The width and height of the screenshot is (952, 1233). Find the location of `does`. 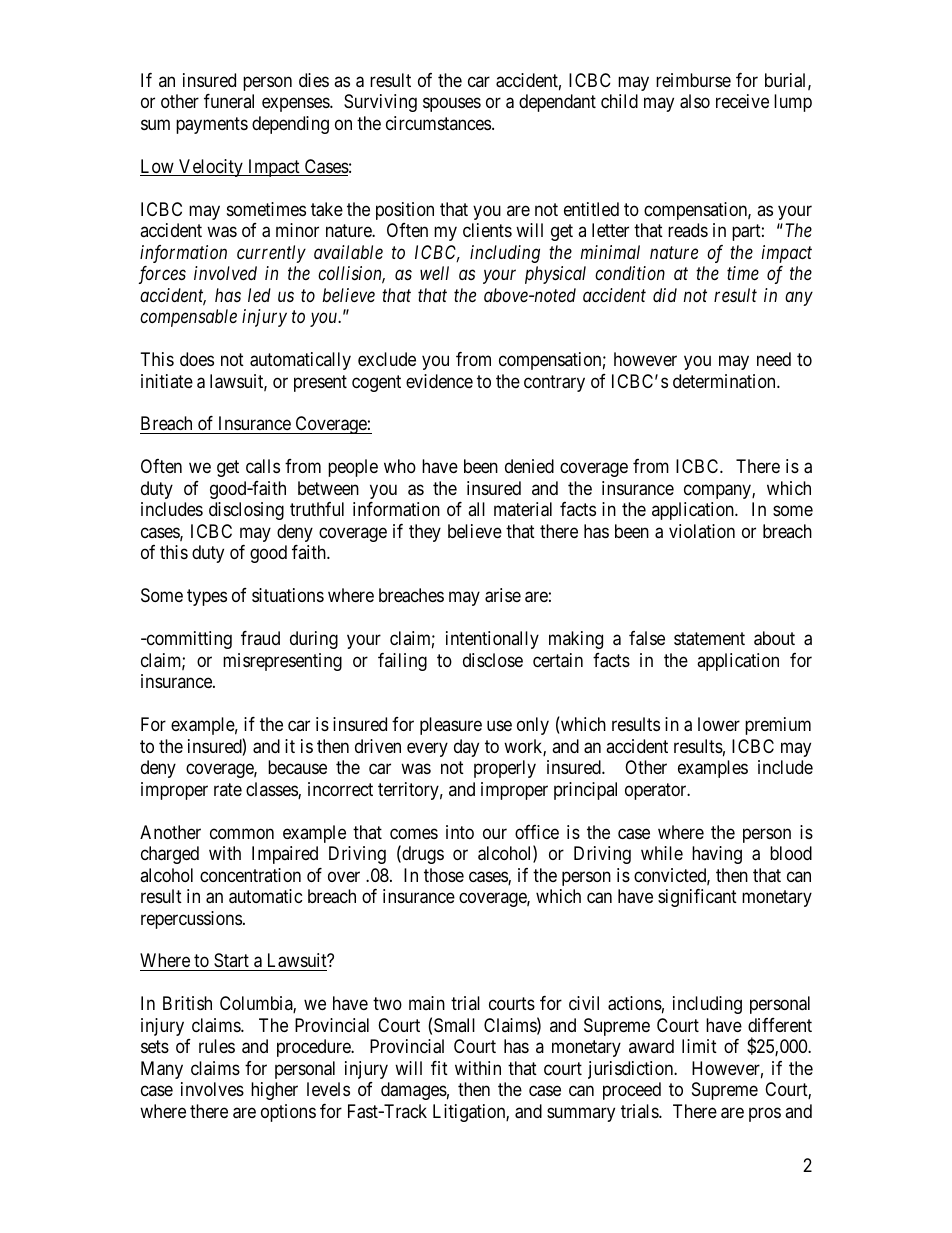

does is located at coordinates (197, 359).
